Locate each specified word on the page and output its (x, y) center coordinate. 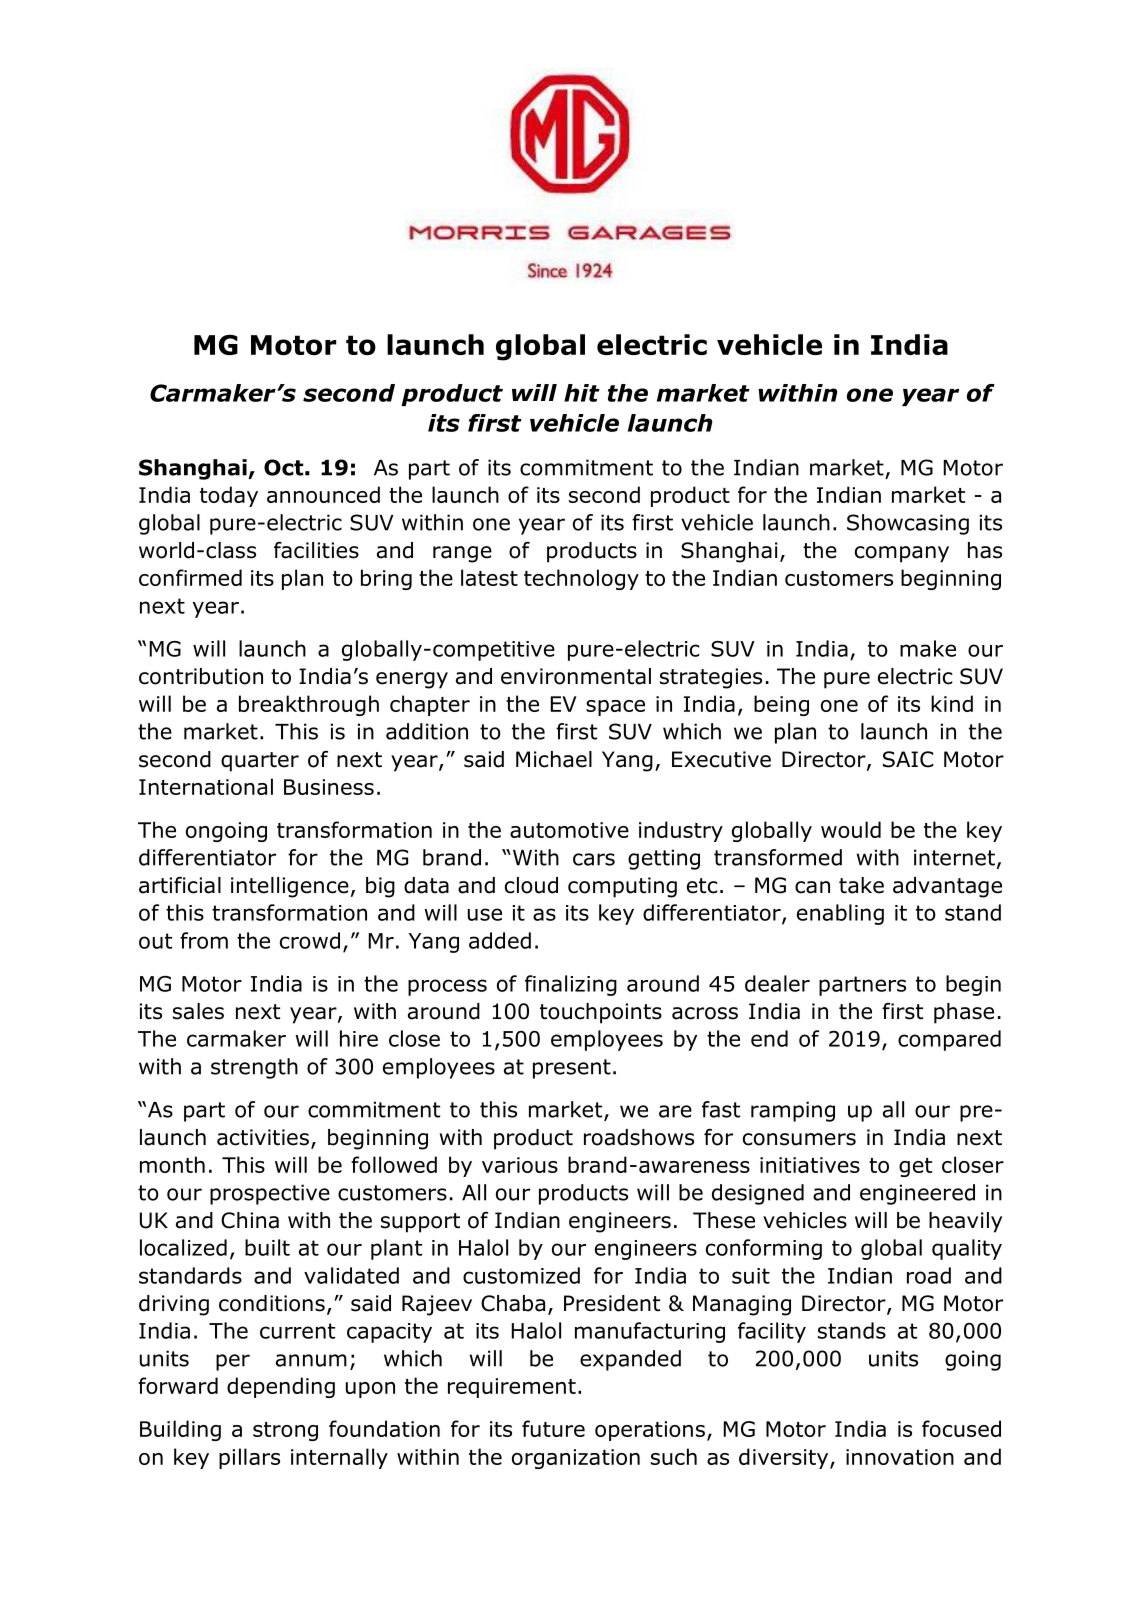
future (553, 1428)
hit (582, 393)
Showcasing (908, 524)
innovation (900, 1457)
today (229, 496)
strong (285, 1431)
